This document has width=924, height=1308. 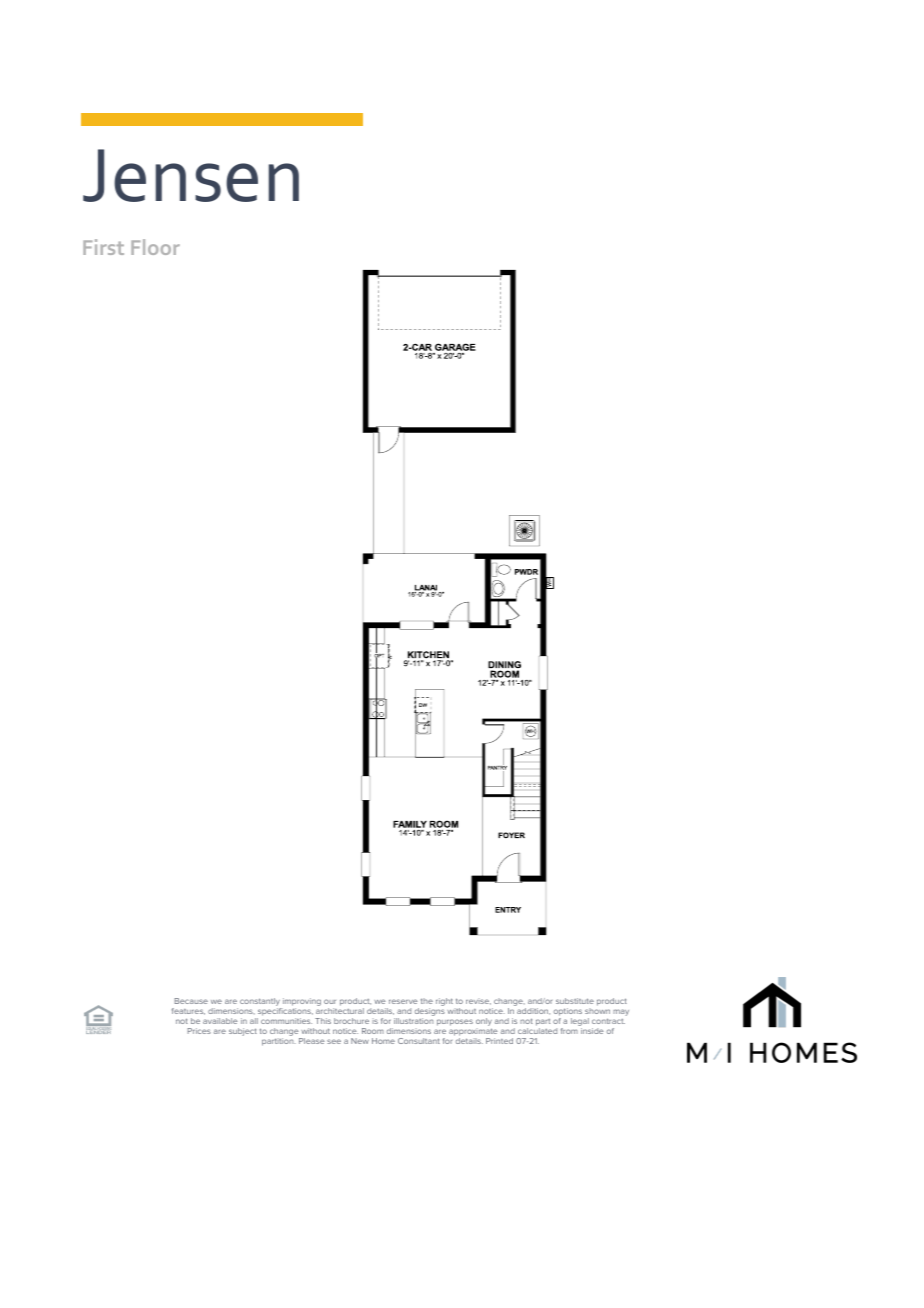 What do you see at coordinates (199, 1031) in the document?
I see `Prices` at bounding box center [199, 1031].
